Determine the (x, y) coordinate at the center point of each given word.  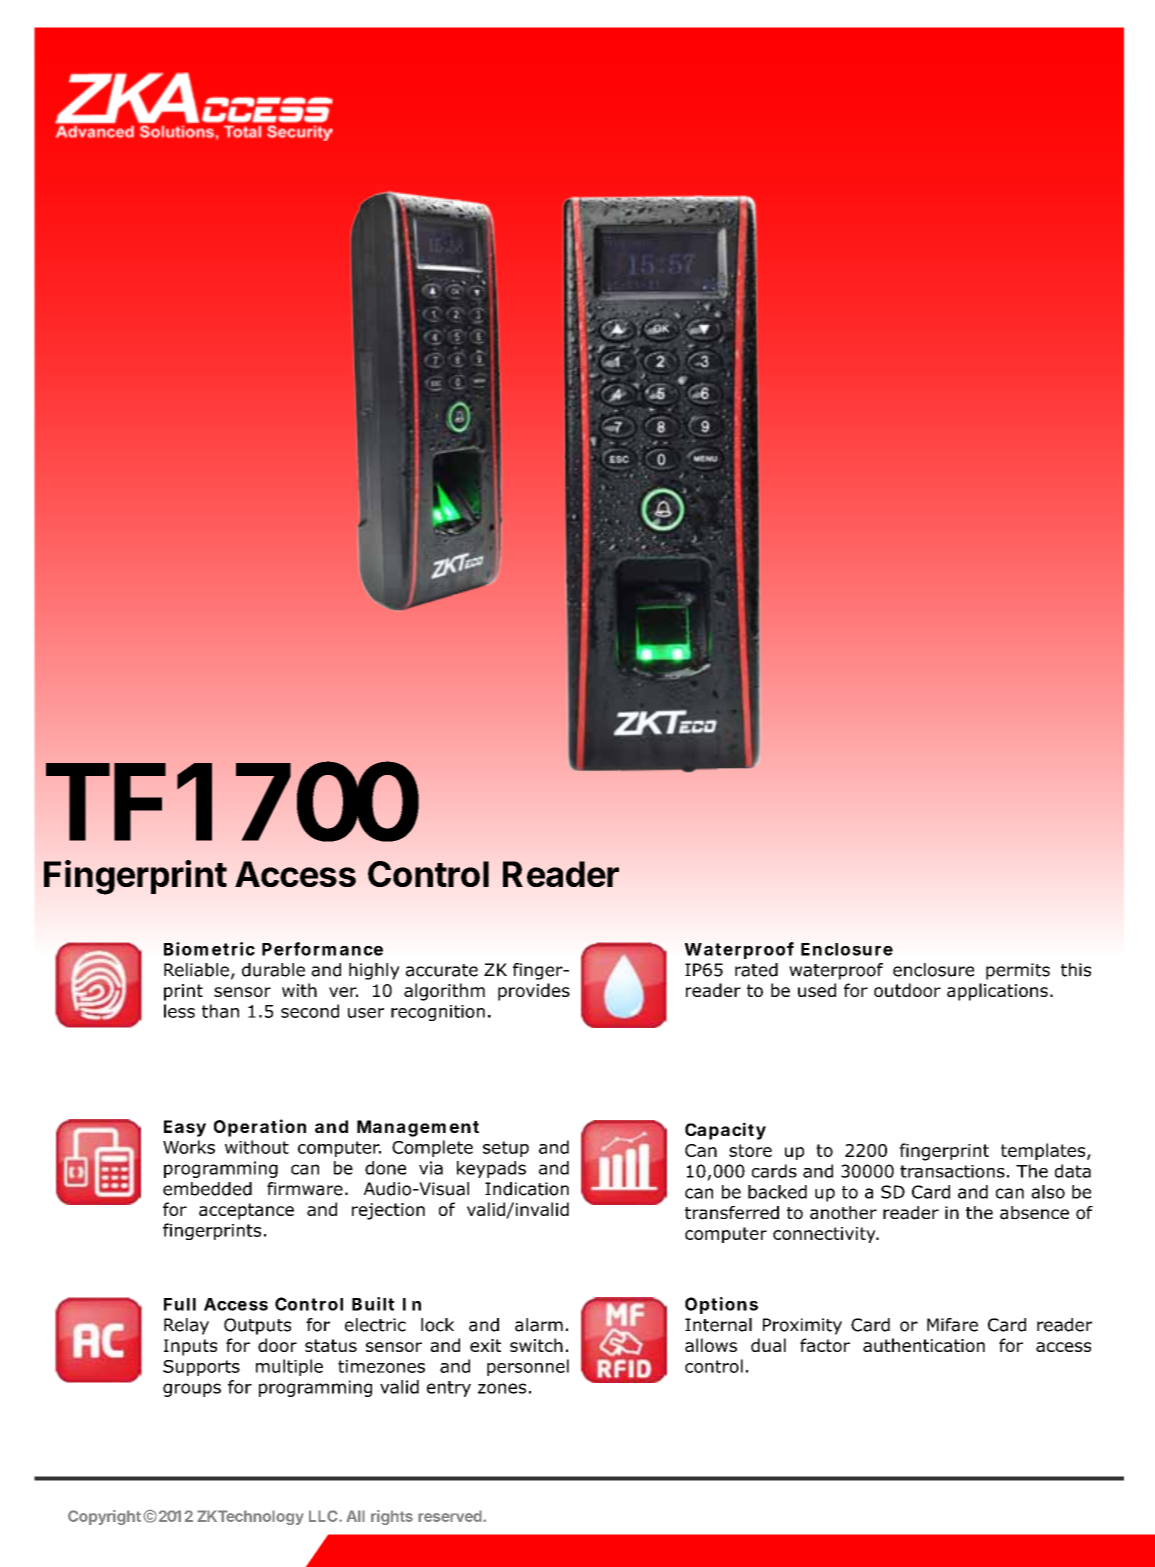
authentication (924, 1345)
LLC (324, 1516)
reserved (451, 1516)
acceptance (246, 1211)
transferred (732, 1213)
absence (1034, 1213)
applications (997, 992)
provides (534, 992)
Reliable (196, 970)
